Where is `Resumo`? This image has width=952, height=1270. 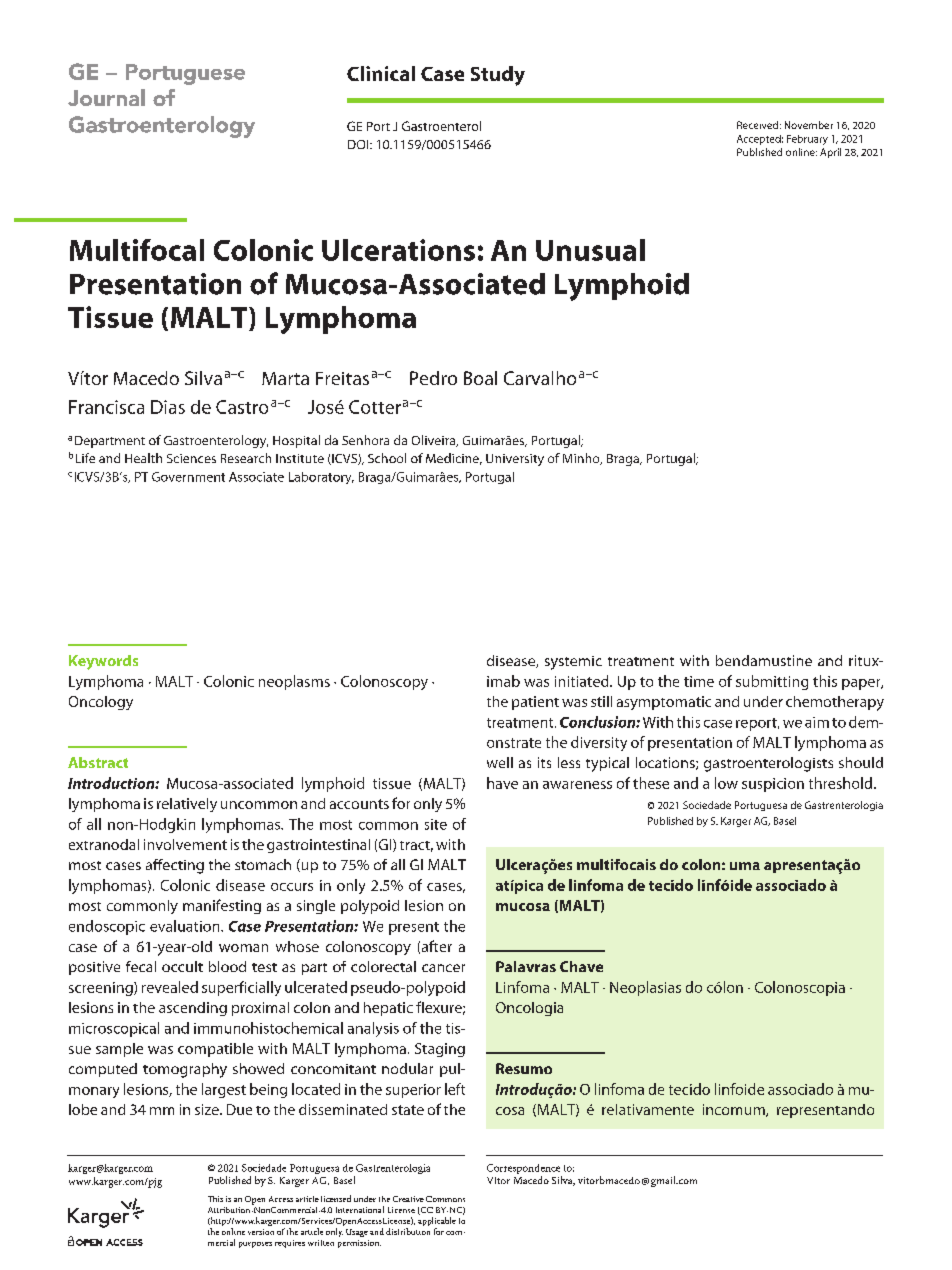 Resumo is located at coordinates (524, 1068).
